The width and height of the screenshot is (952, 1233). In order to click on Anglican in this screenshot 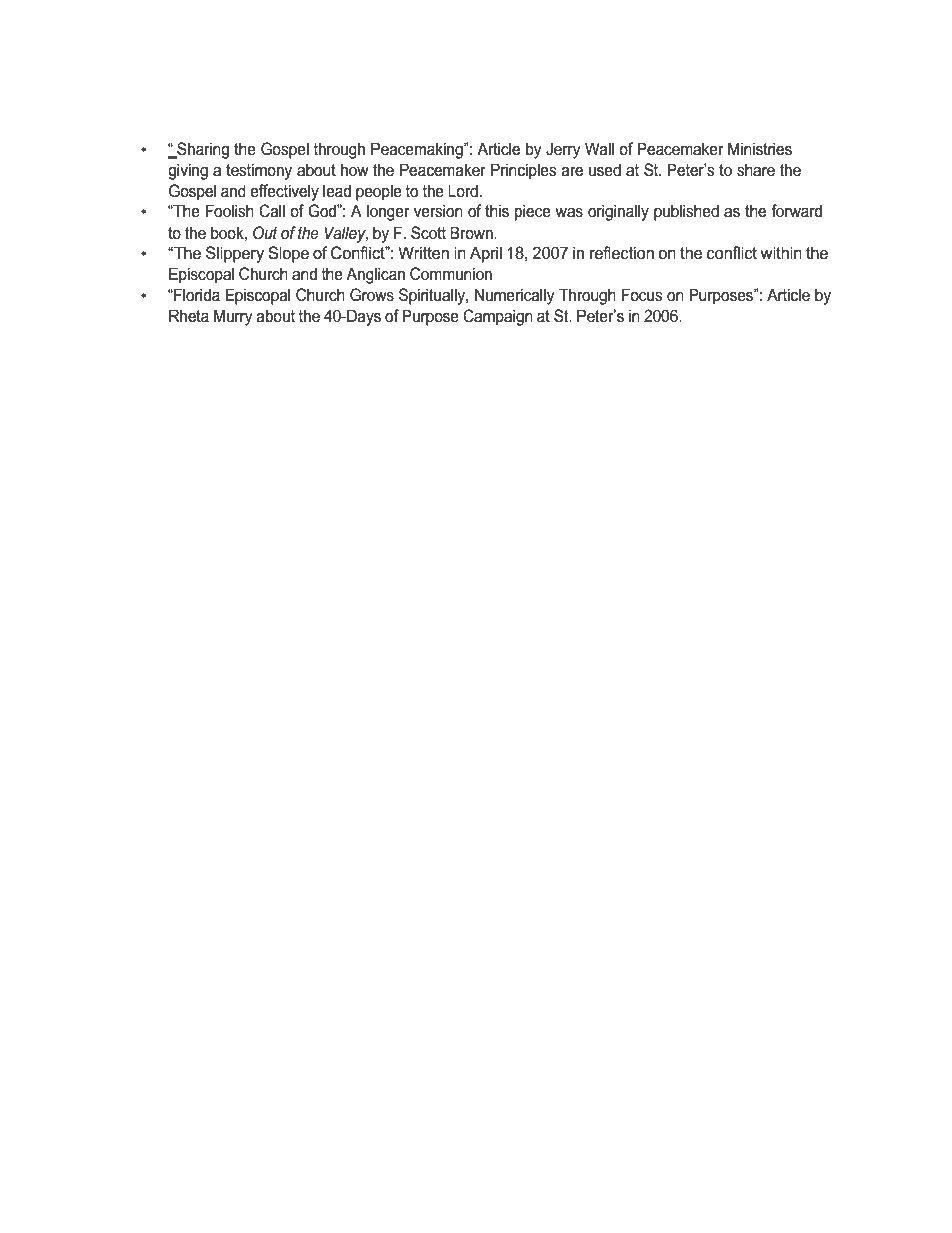, I will do `click(375, 275)`.
